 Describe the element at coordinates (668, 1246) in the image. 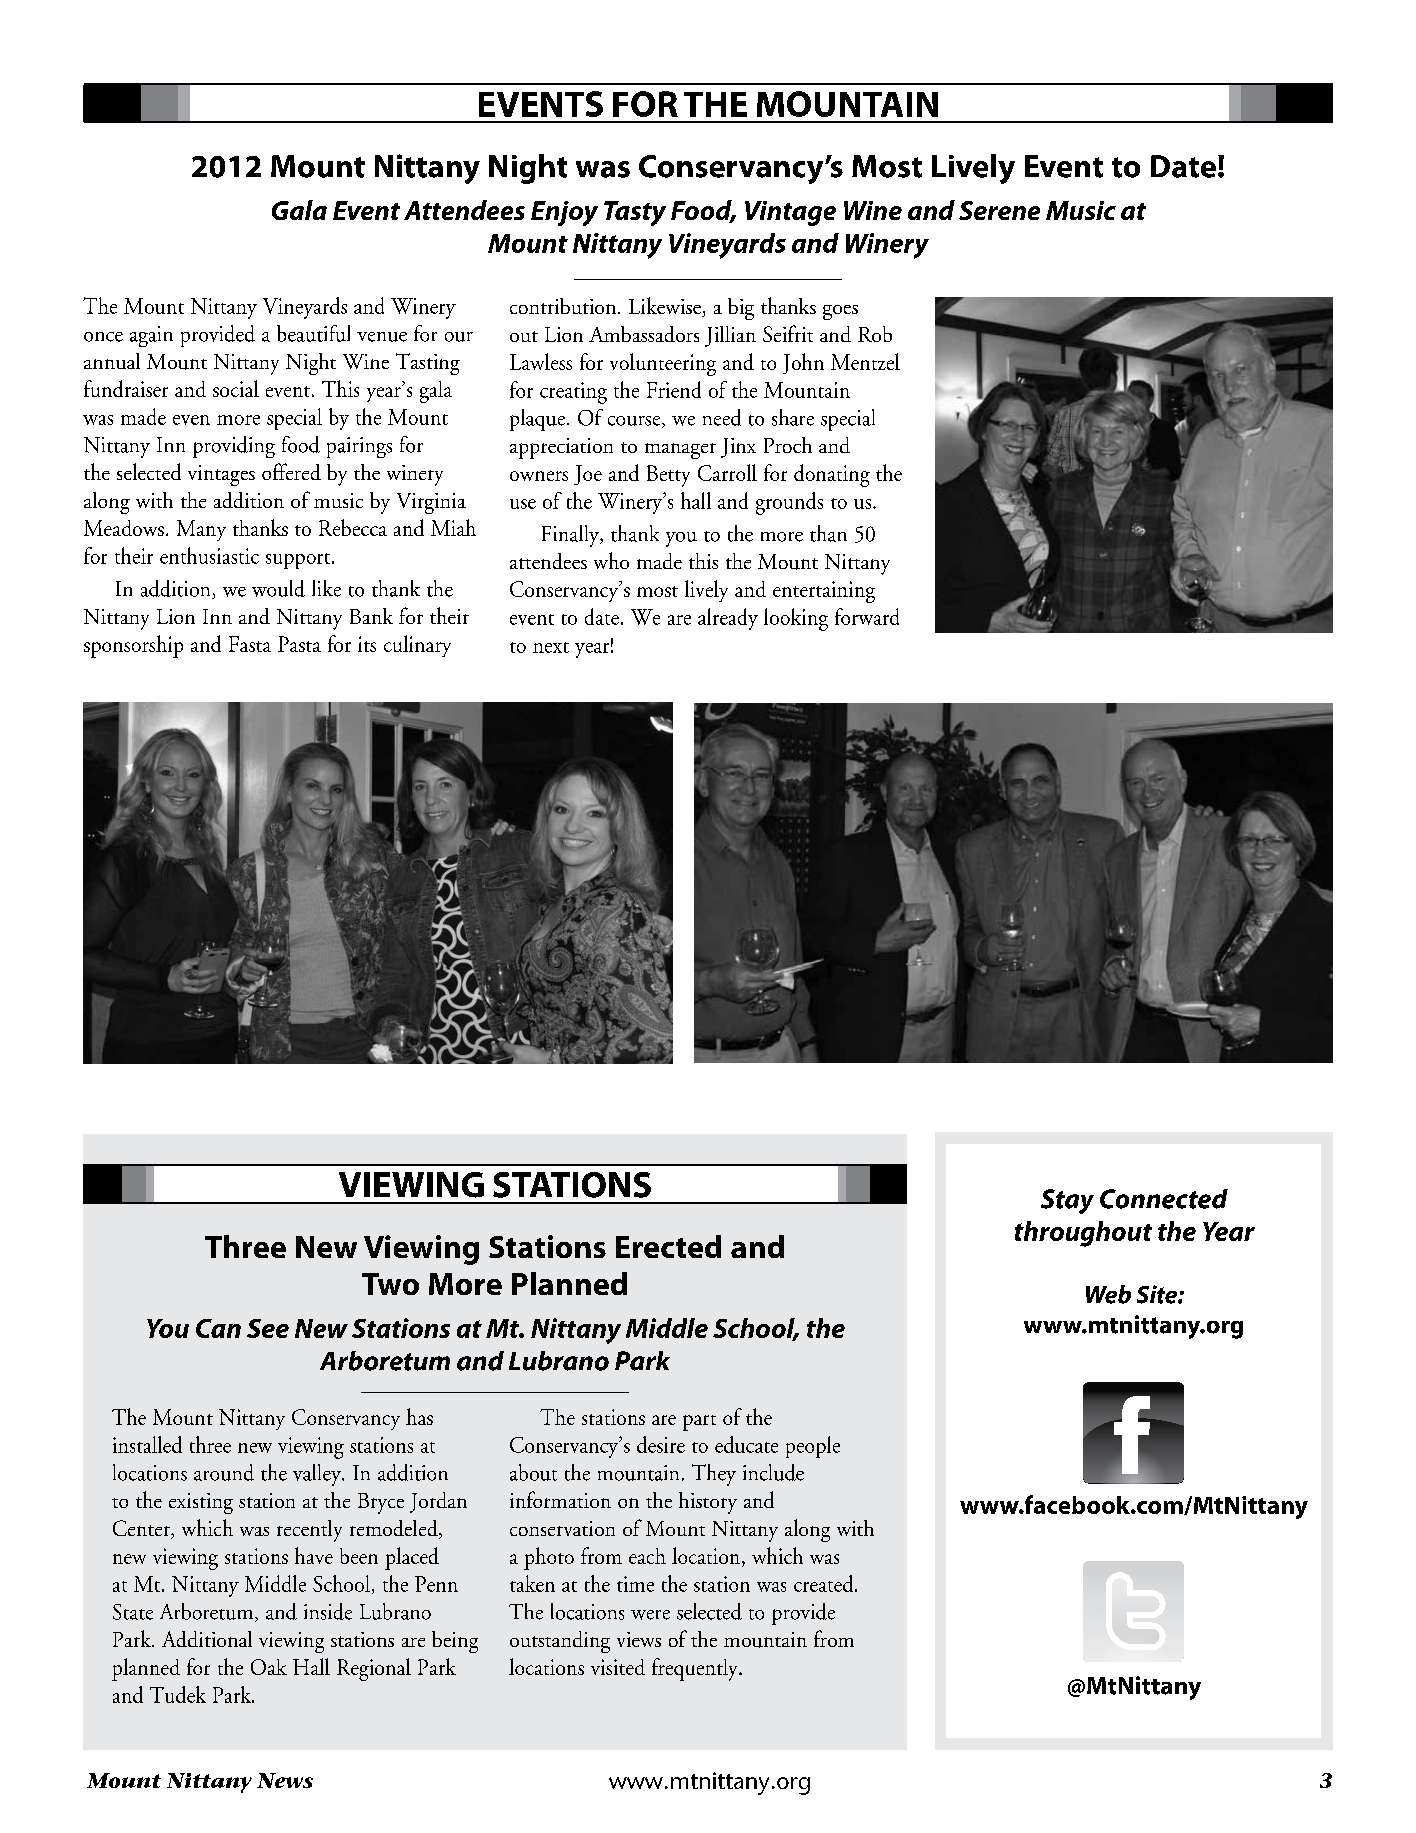

I see `Erected` at that location.
